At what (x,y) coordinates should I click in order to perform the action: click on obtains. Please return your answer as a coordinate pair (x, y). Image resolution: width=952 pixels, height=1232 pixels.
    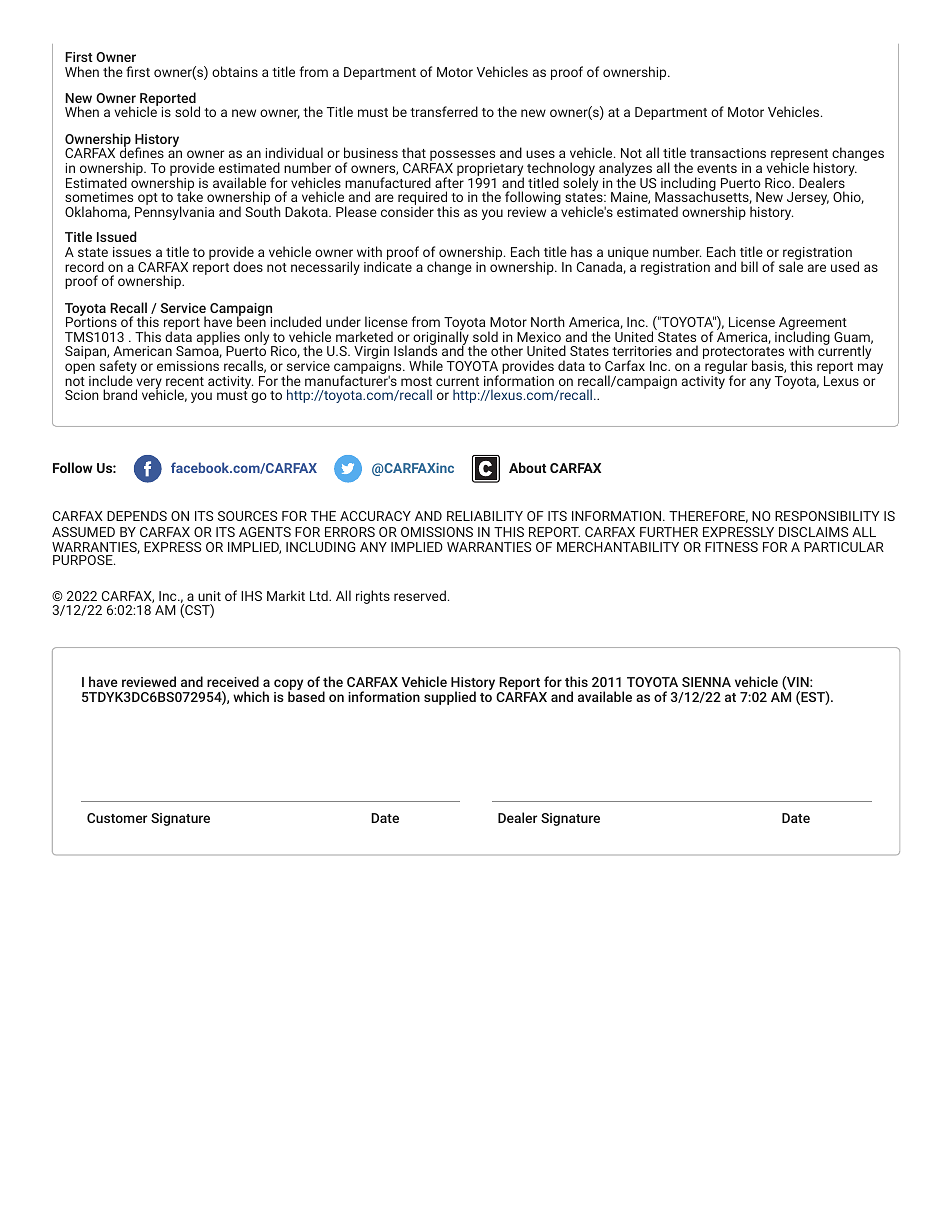
    Looking at the image, I should click on (235, 71).
